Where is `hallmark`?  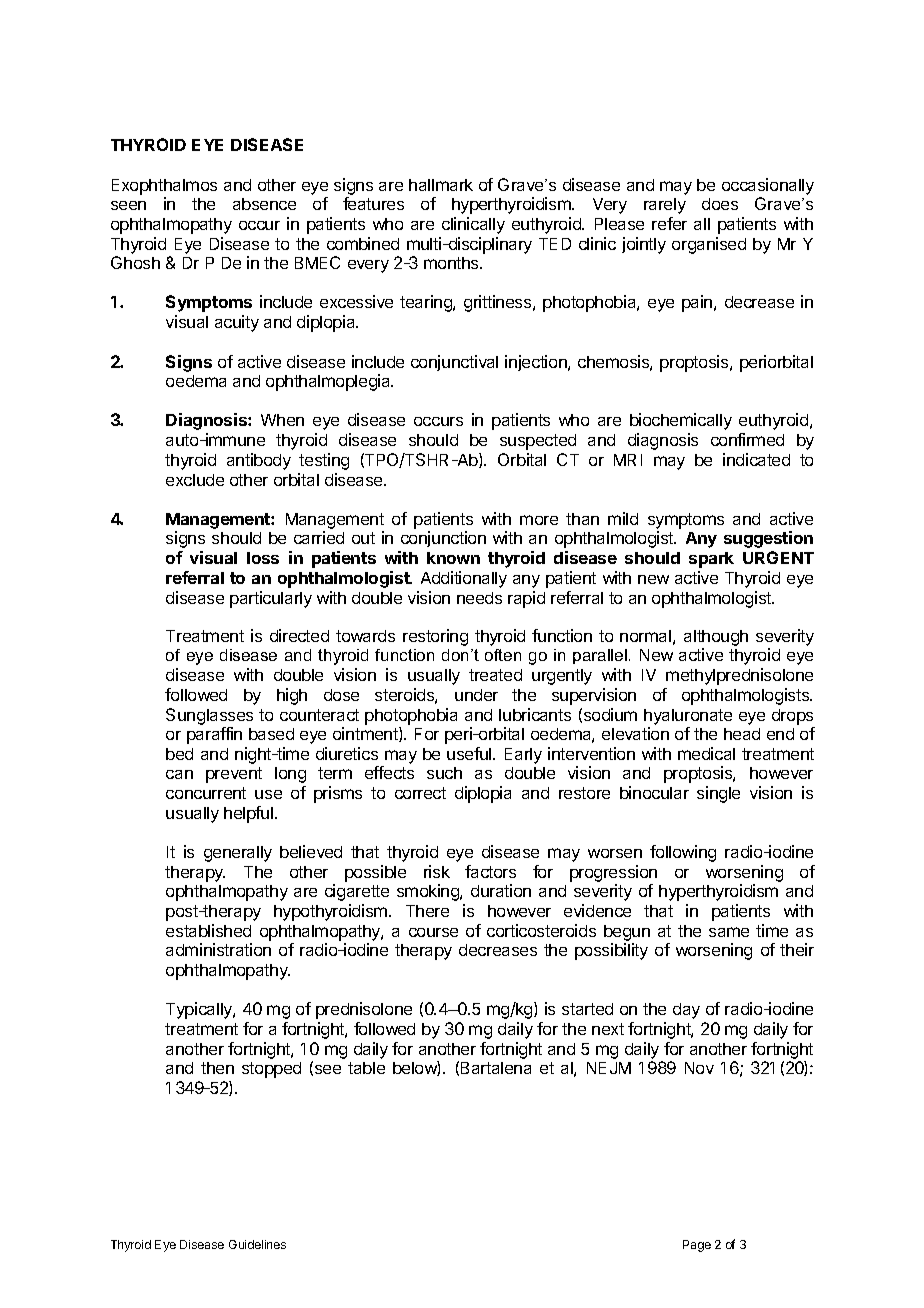
hallmark is located at coordinates (441, 185).
